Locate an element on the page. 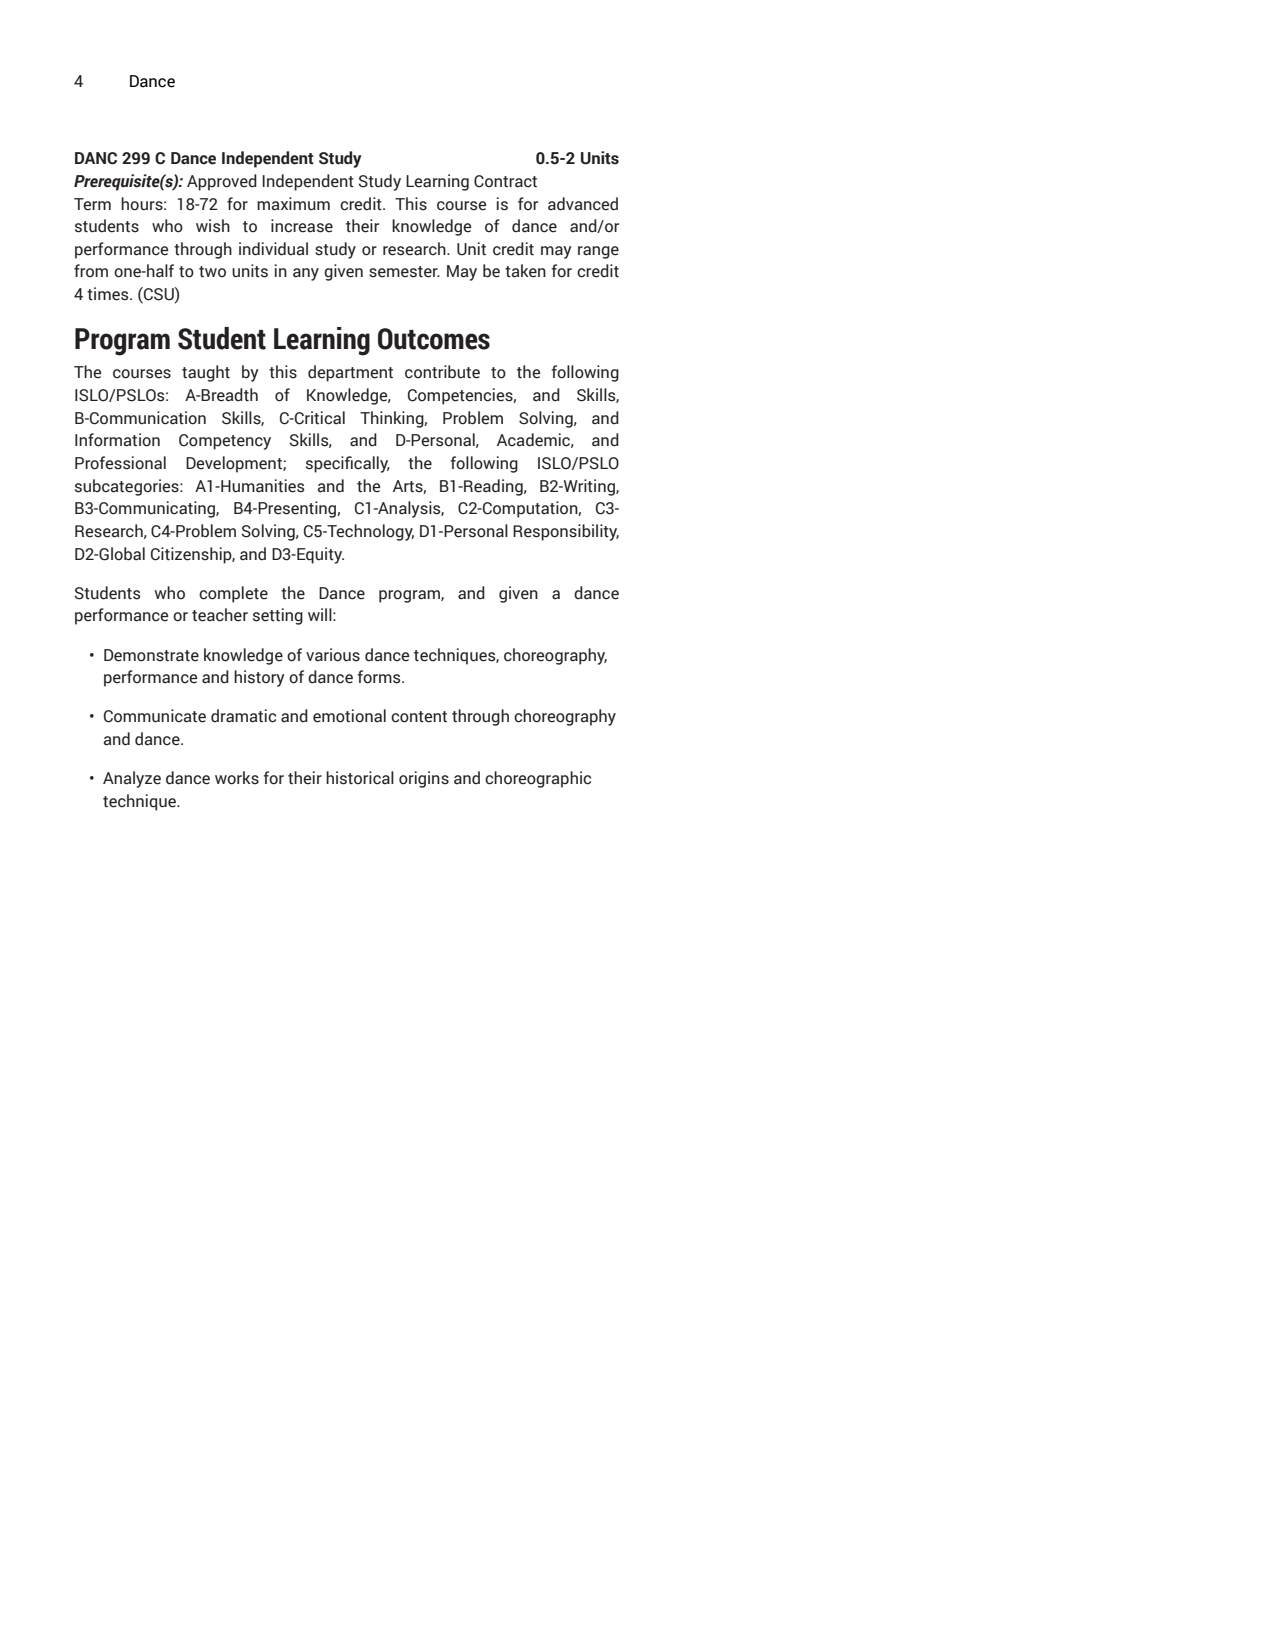 The image size is (1261, 1631). Term is located at coordinates (92, 204).
